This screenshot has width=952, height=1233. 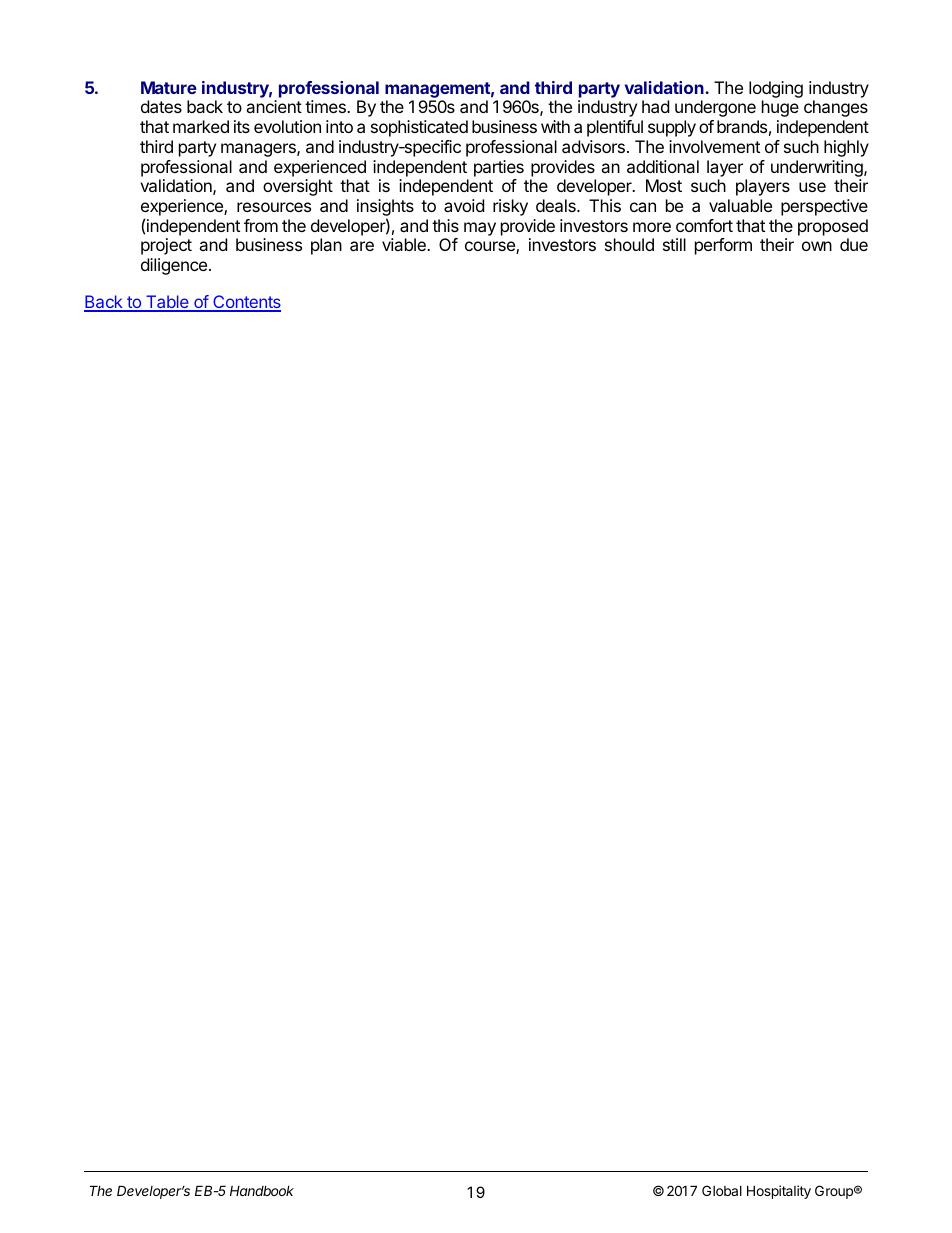 What do you see at coordinates (174, 266) in the screenshot?
I see `diligence` at bounding box center [174, 266].
